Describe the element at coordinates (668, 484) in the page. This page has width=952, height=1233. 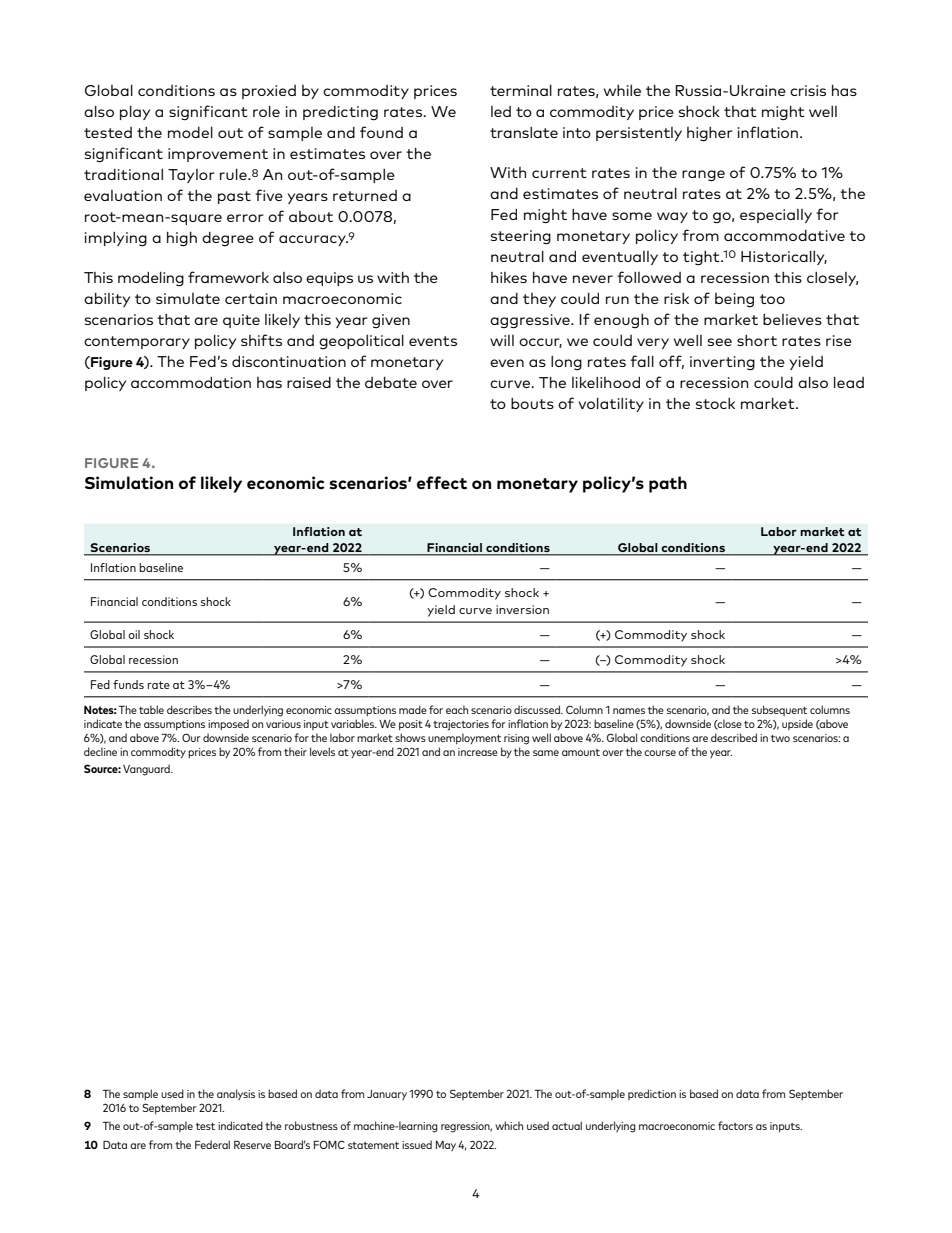
I see `path` at that location.
